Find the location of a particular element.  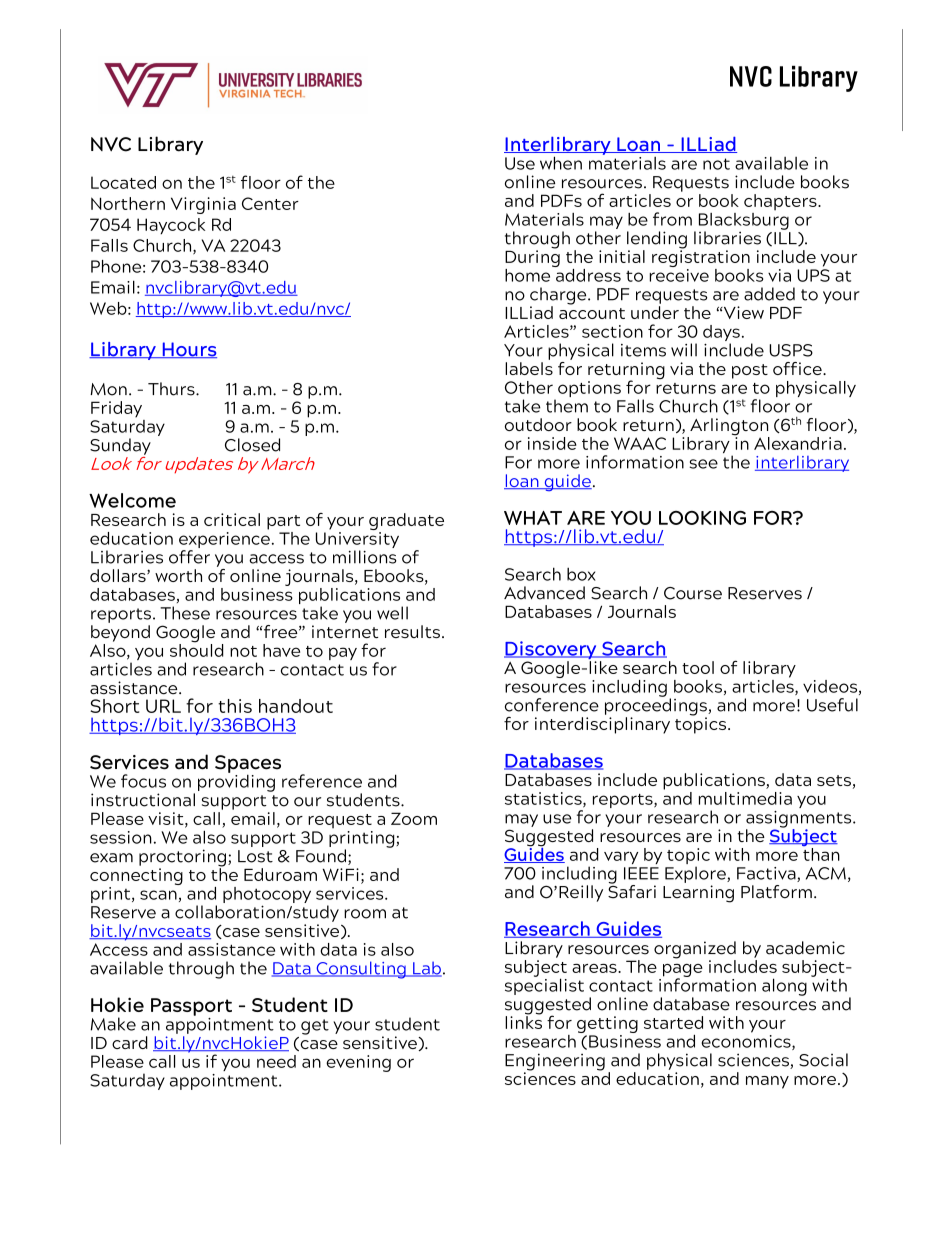

links is located at coordinates (523, 1021).
